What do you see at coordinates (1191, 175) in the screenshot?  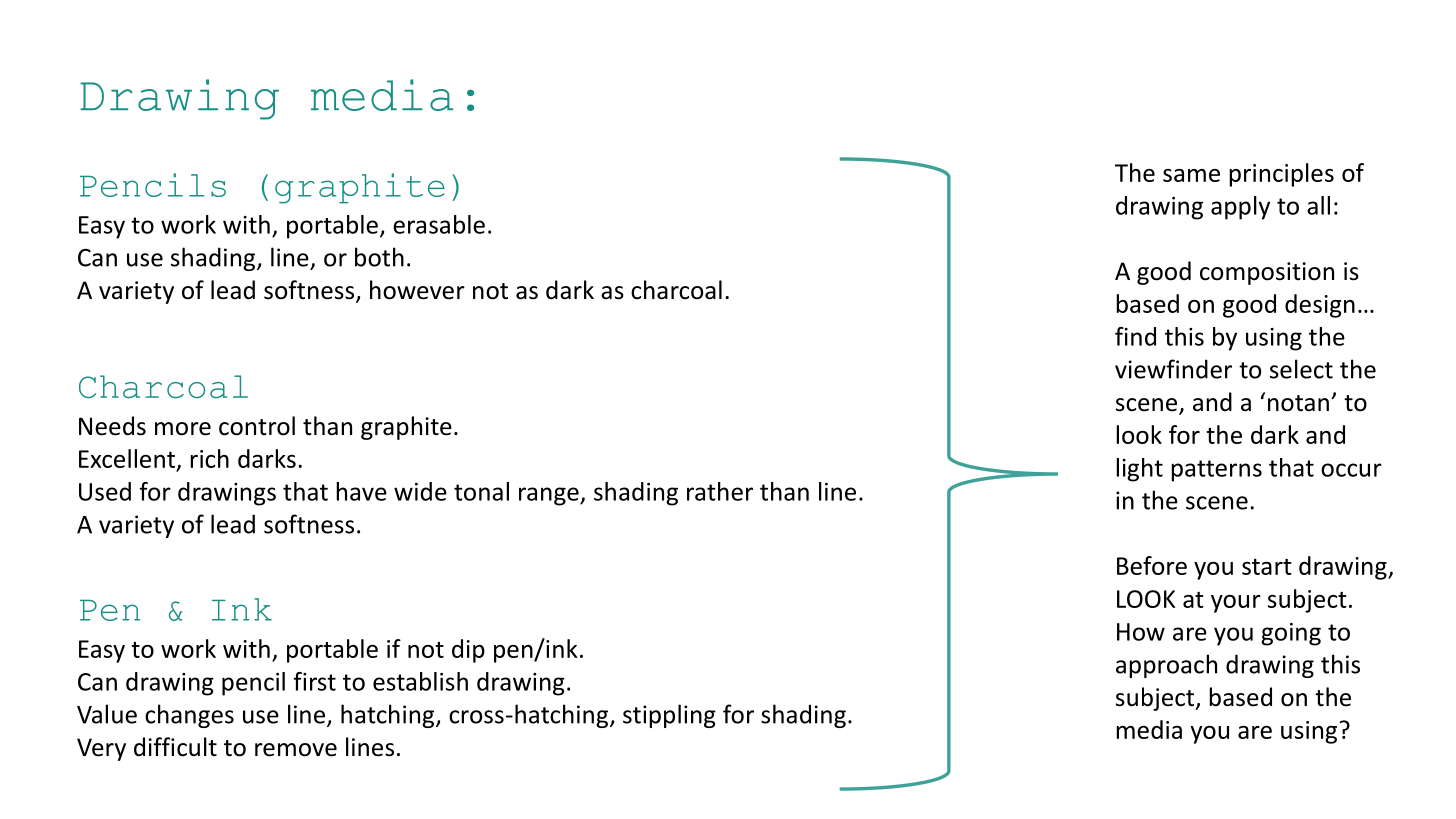 I see `same` at bounding box center [1191, 175].
